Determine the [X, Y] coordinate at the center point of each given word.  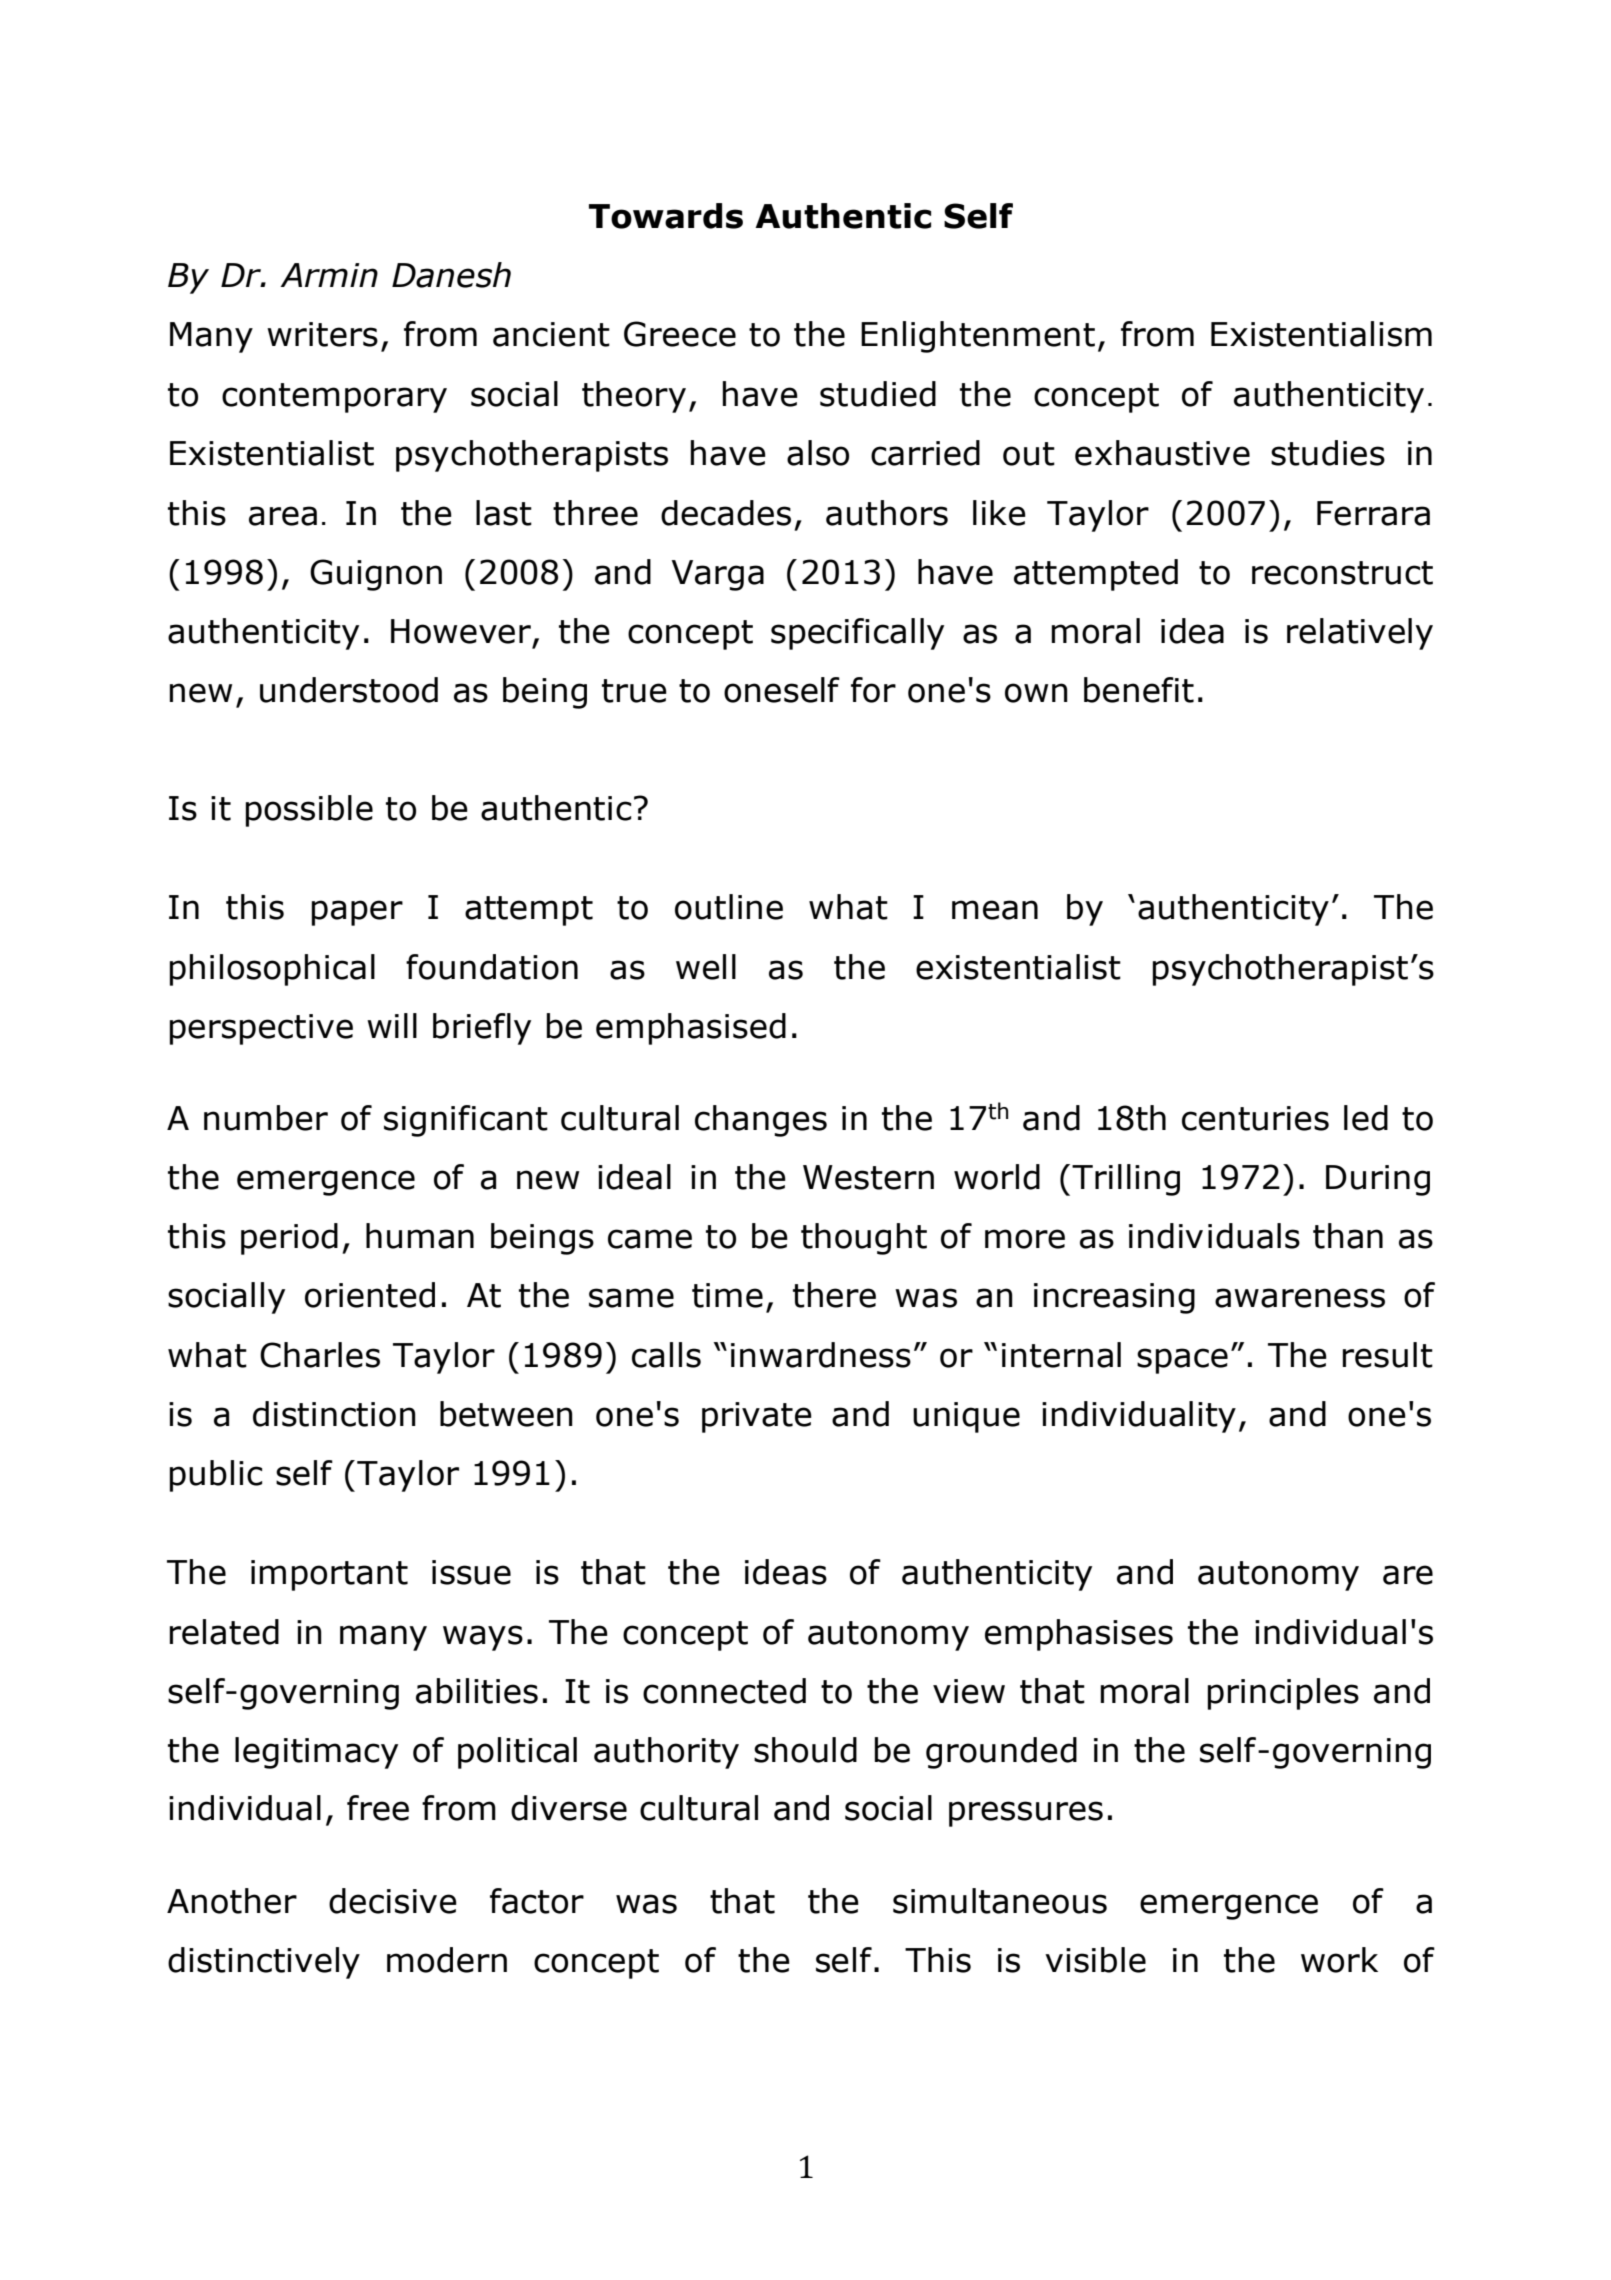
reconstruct [1342, 573]
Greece [680, 334]
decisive [393, 1901]
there [834, 1295]
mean [995, 910]
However [461, 631]
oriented [370, 1295]
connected [724, 1691]
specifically [857, 634]
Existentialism [1321, 334]
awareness [1300, 1298]
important [329, 1575]
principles [1283, 1694]
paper [357, 913]
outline [729, 907]
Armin [329, 275]
